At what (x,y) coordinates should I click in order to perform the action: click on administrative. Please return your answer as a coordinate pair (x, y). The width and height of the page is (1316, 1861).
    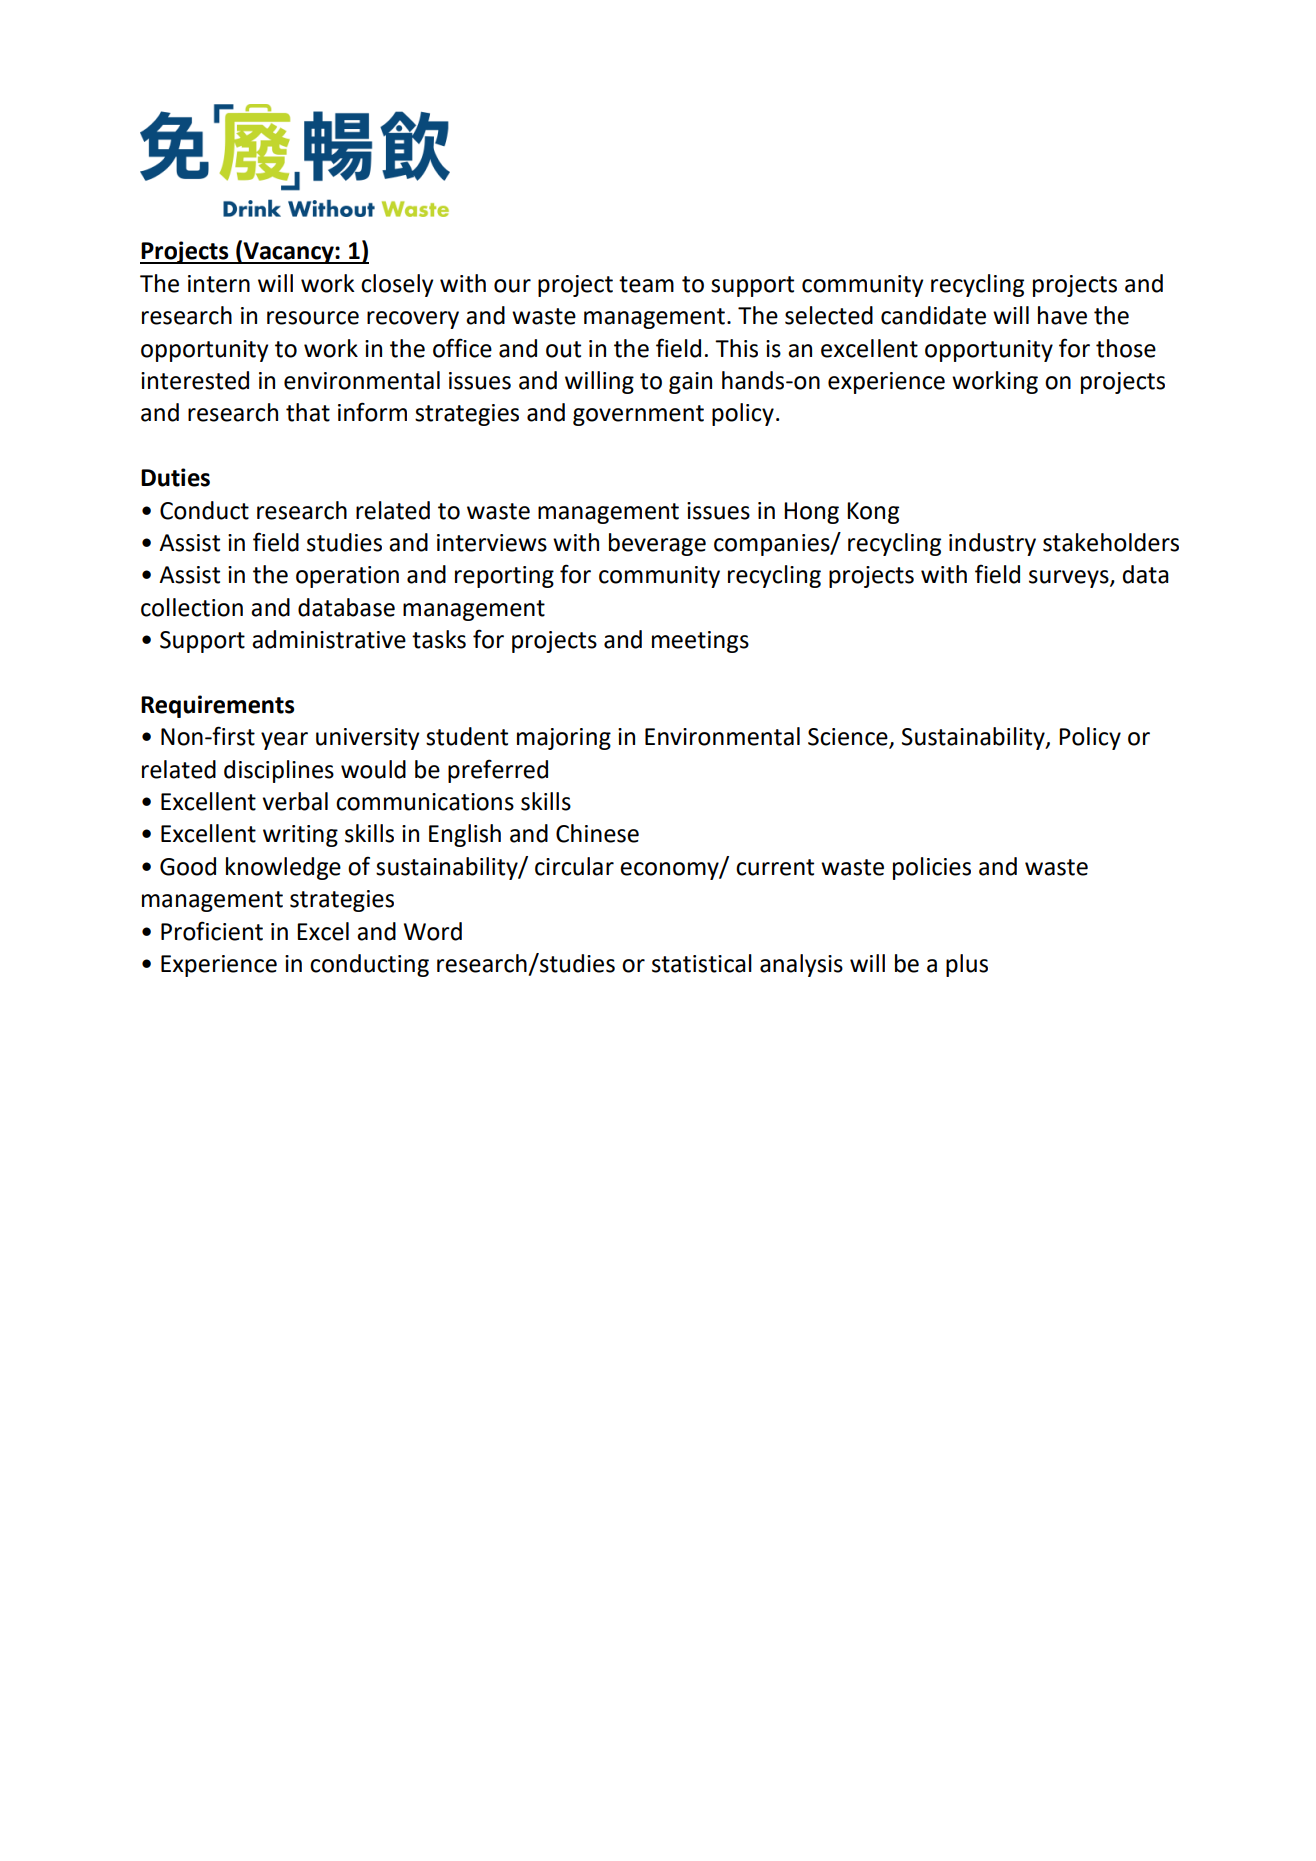
    Looking at the image, I should click on (329, 639).
